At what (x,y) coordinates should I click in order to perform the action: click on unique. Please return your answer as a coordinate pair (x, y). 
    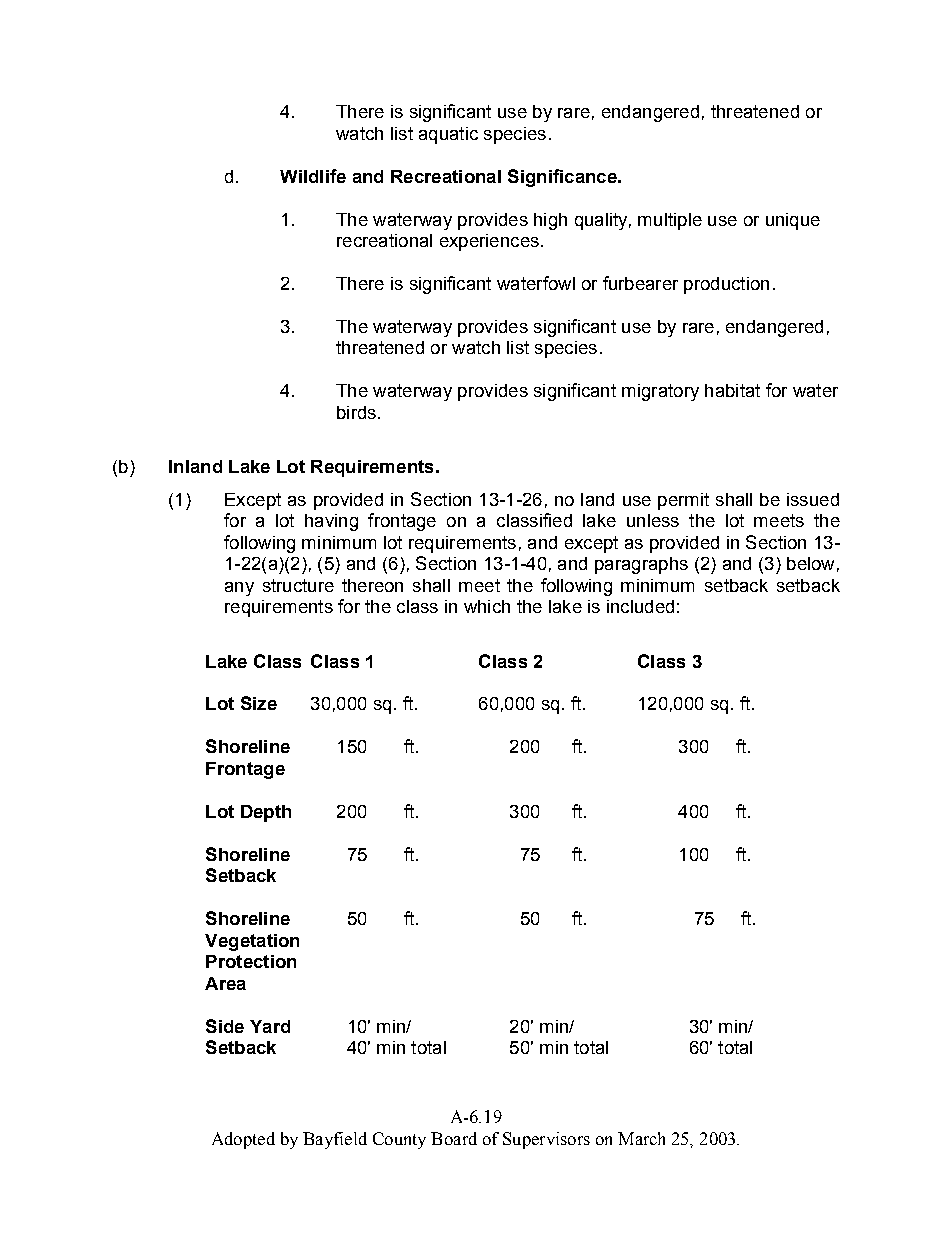
    Looking at the image, I should click on (793, 221).
